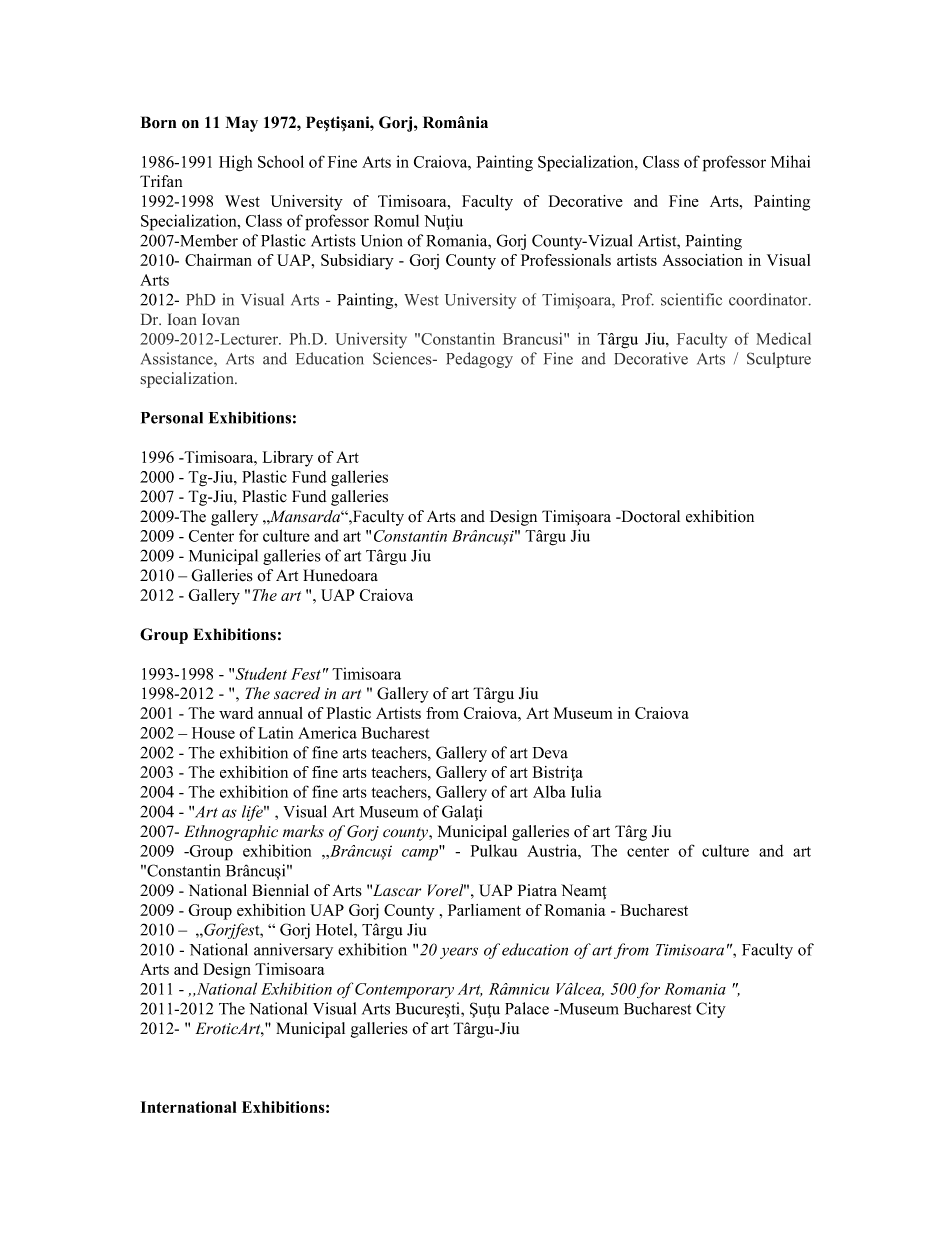 The width and height of the screenshot is (952, 1233). What do you see at coordinates (382, 240) in the screenshot?
I see `Union` at bounding box center [382, 240].
